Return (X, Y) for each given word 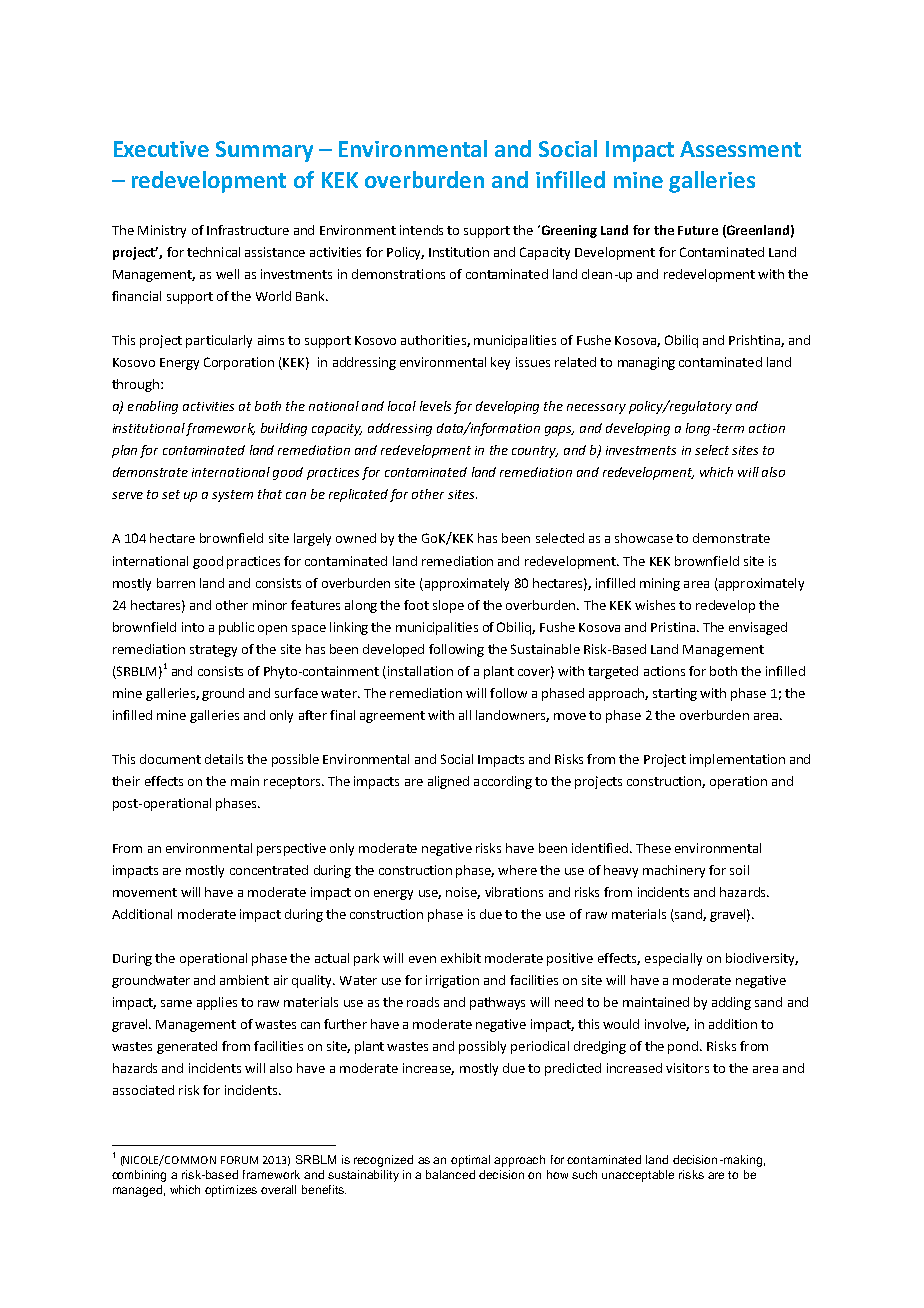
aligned (448, 782)
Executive (161, 149)
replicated (358, 495)
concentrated (269, 870)
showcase (644, 538)
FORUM (239, 1160)
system (232, 496)
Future (698, 230)
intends (421, 230)
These (653, 848)
